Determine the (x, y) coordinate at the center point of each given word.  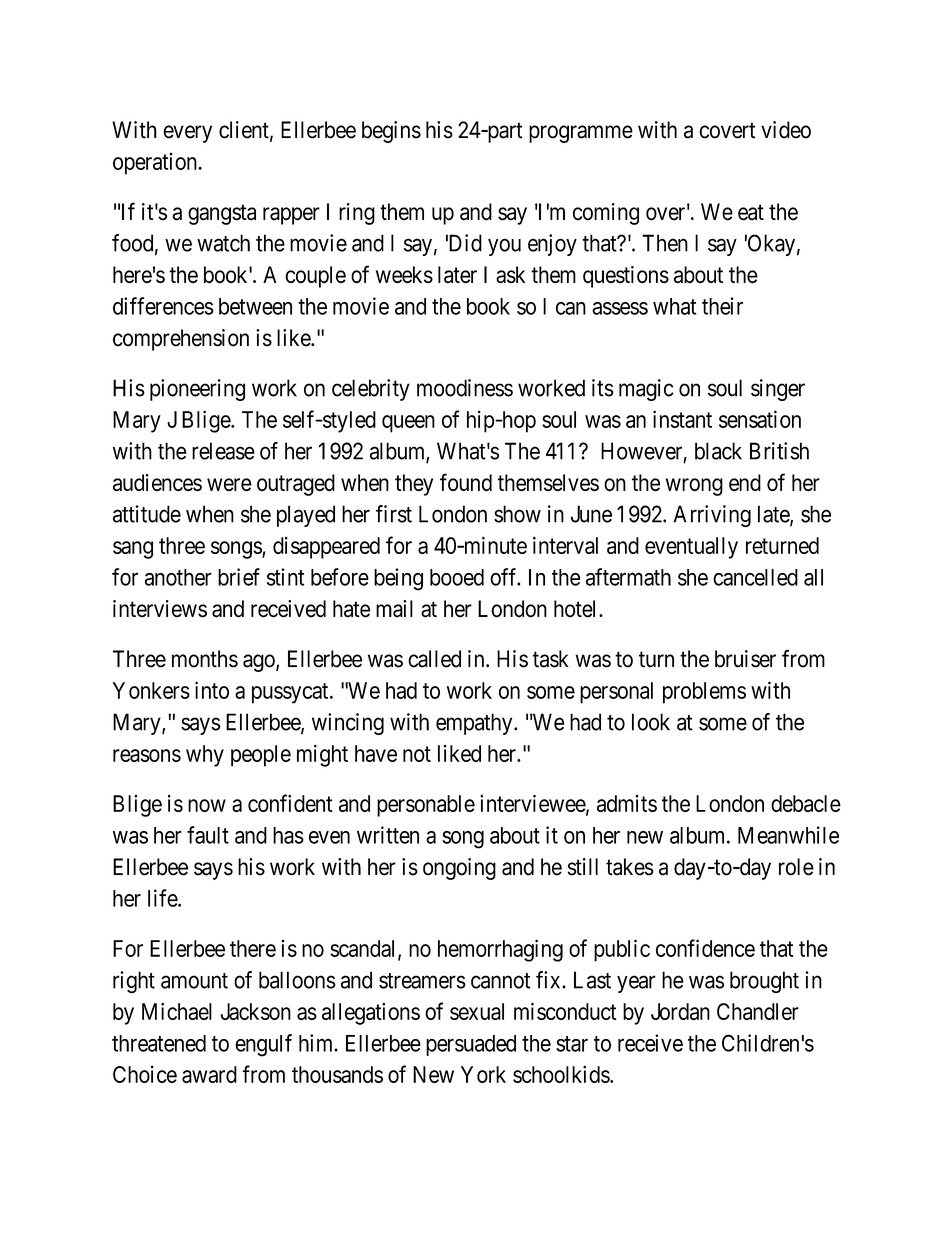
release (223, 451)
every (187, 134)
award (209, 1074)
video (786, 130)
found (466, 482)
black (718, 451)
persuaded (471, 1045)
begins (391, 132)
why (205, 756)
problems (704, 693)
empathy (475, 724)
